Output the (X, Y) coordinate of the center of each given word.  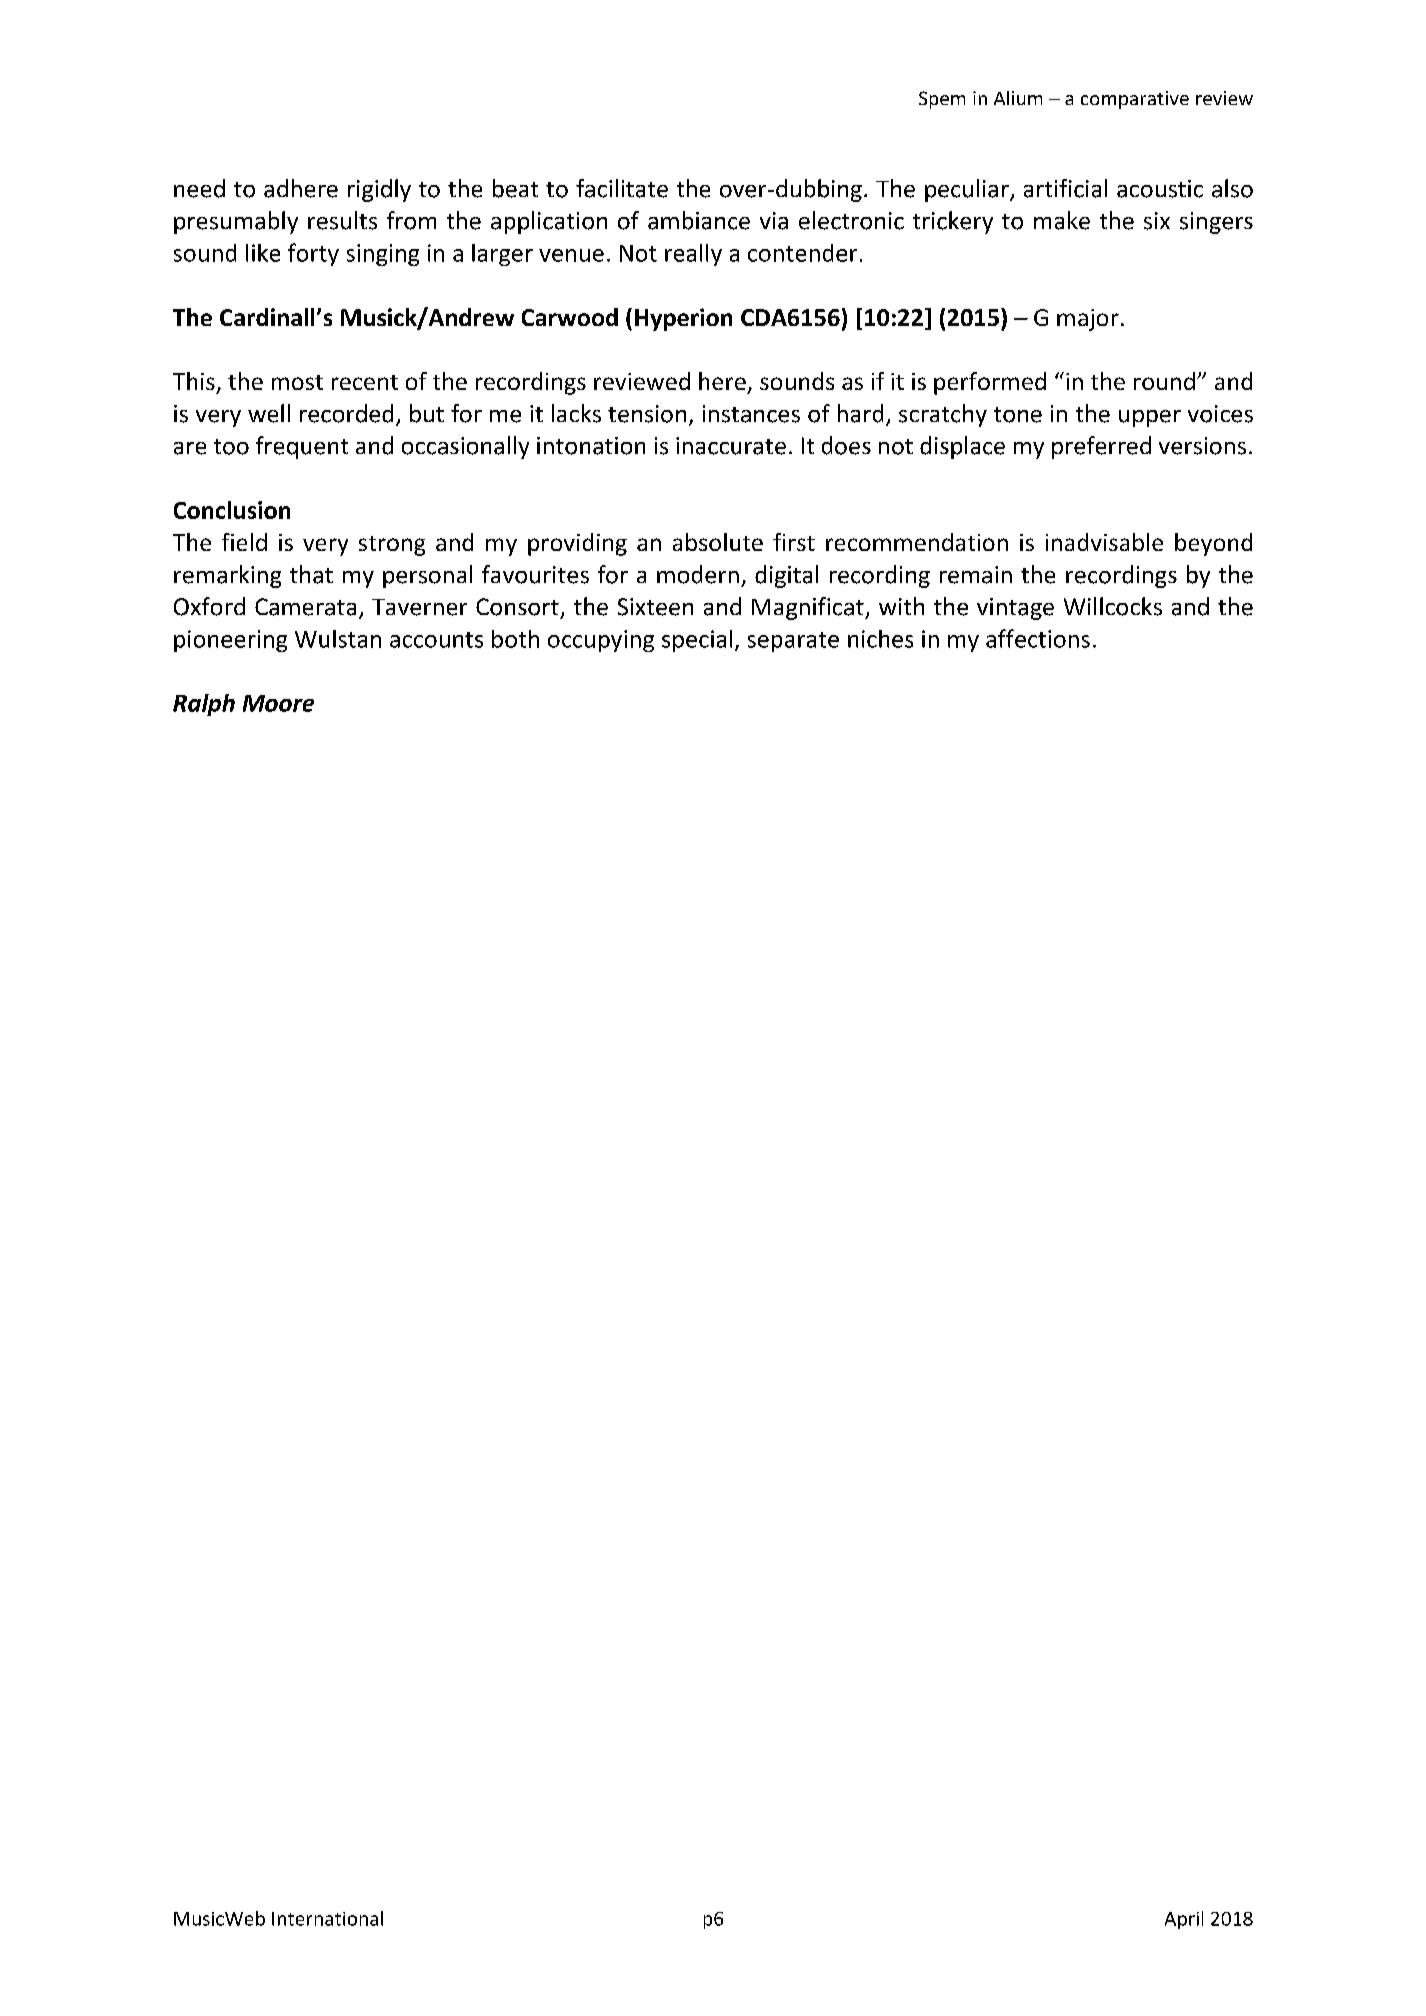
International (327, 1918)
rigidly (379, 190)
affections (1038, 638)
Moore (278, 703)
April (1184, 1920)
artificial (1065, 188)
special (697, 641)
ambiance (699, 220)
